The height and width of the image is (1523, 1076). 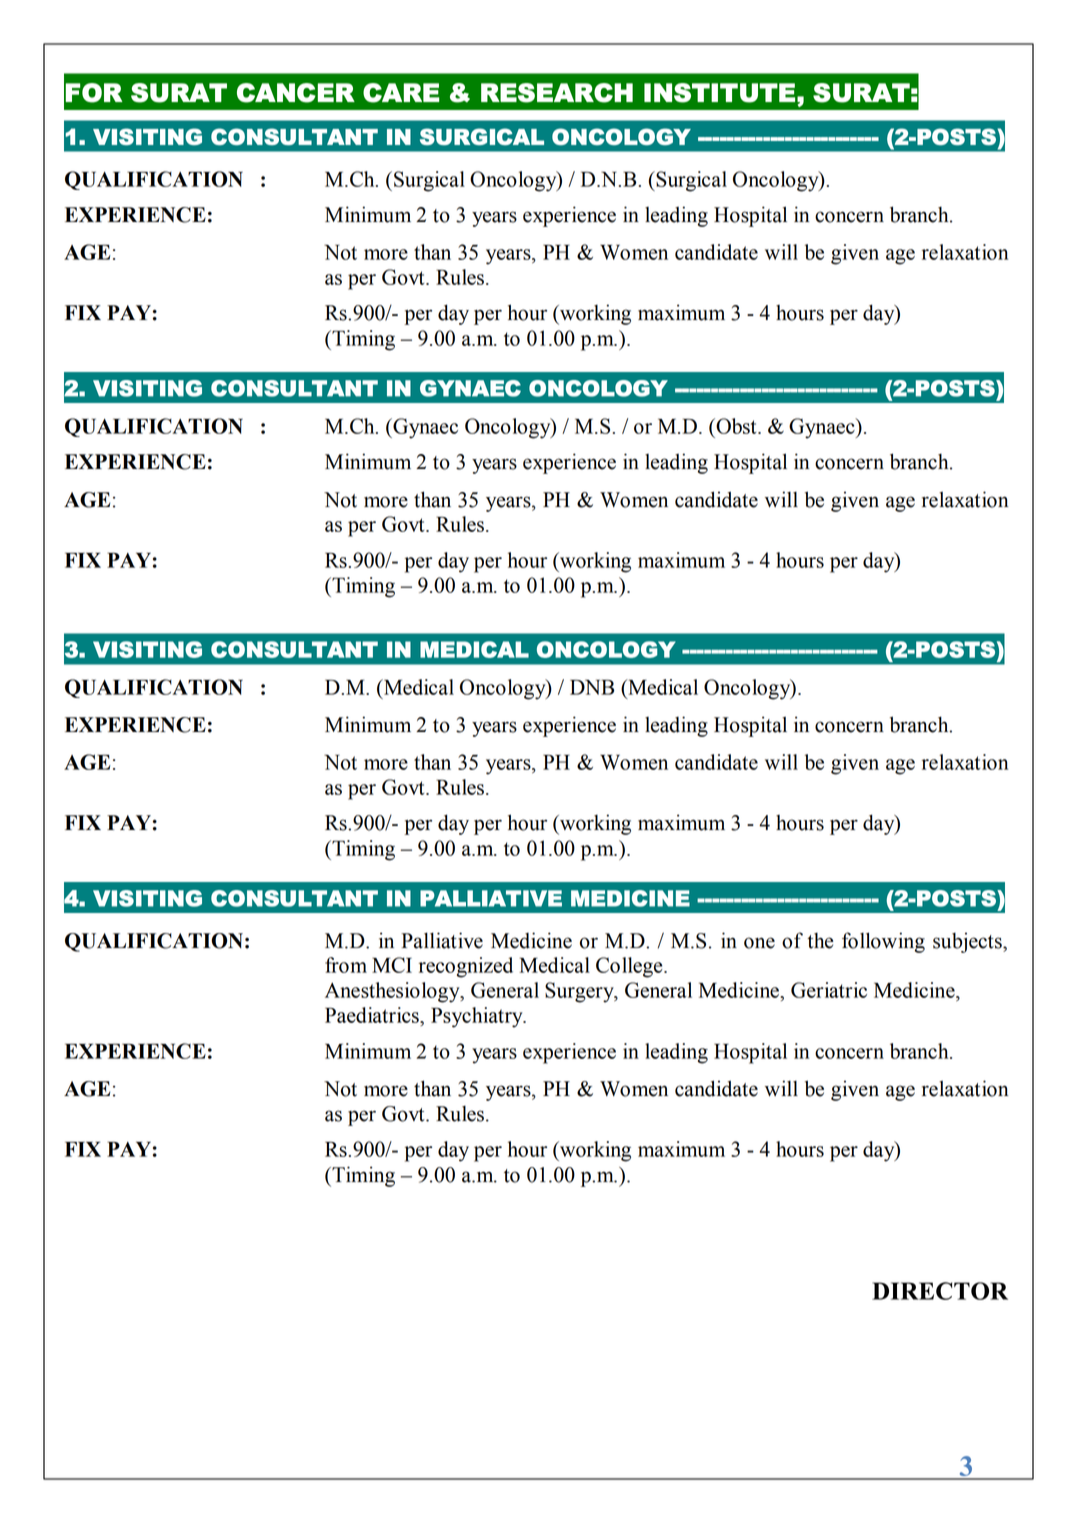 What do you see at coordinates (592, 687) in the image?
I see `DNB` at bounding box center [592, 687].
